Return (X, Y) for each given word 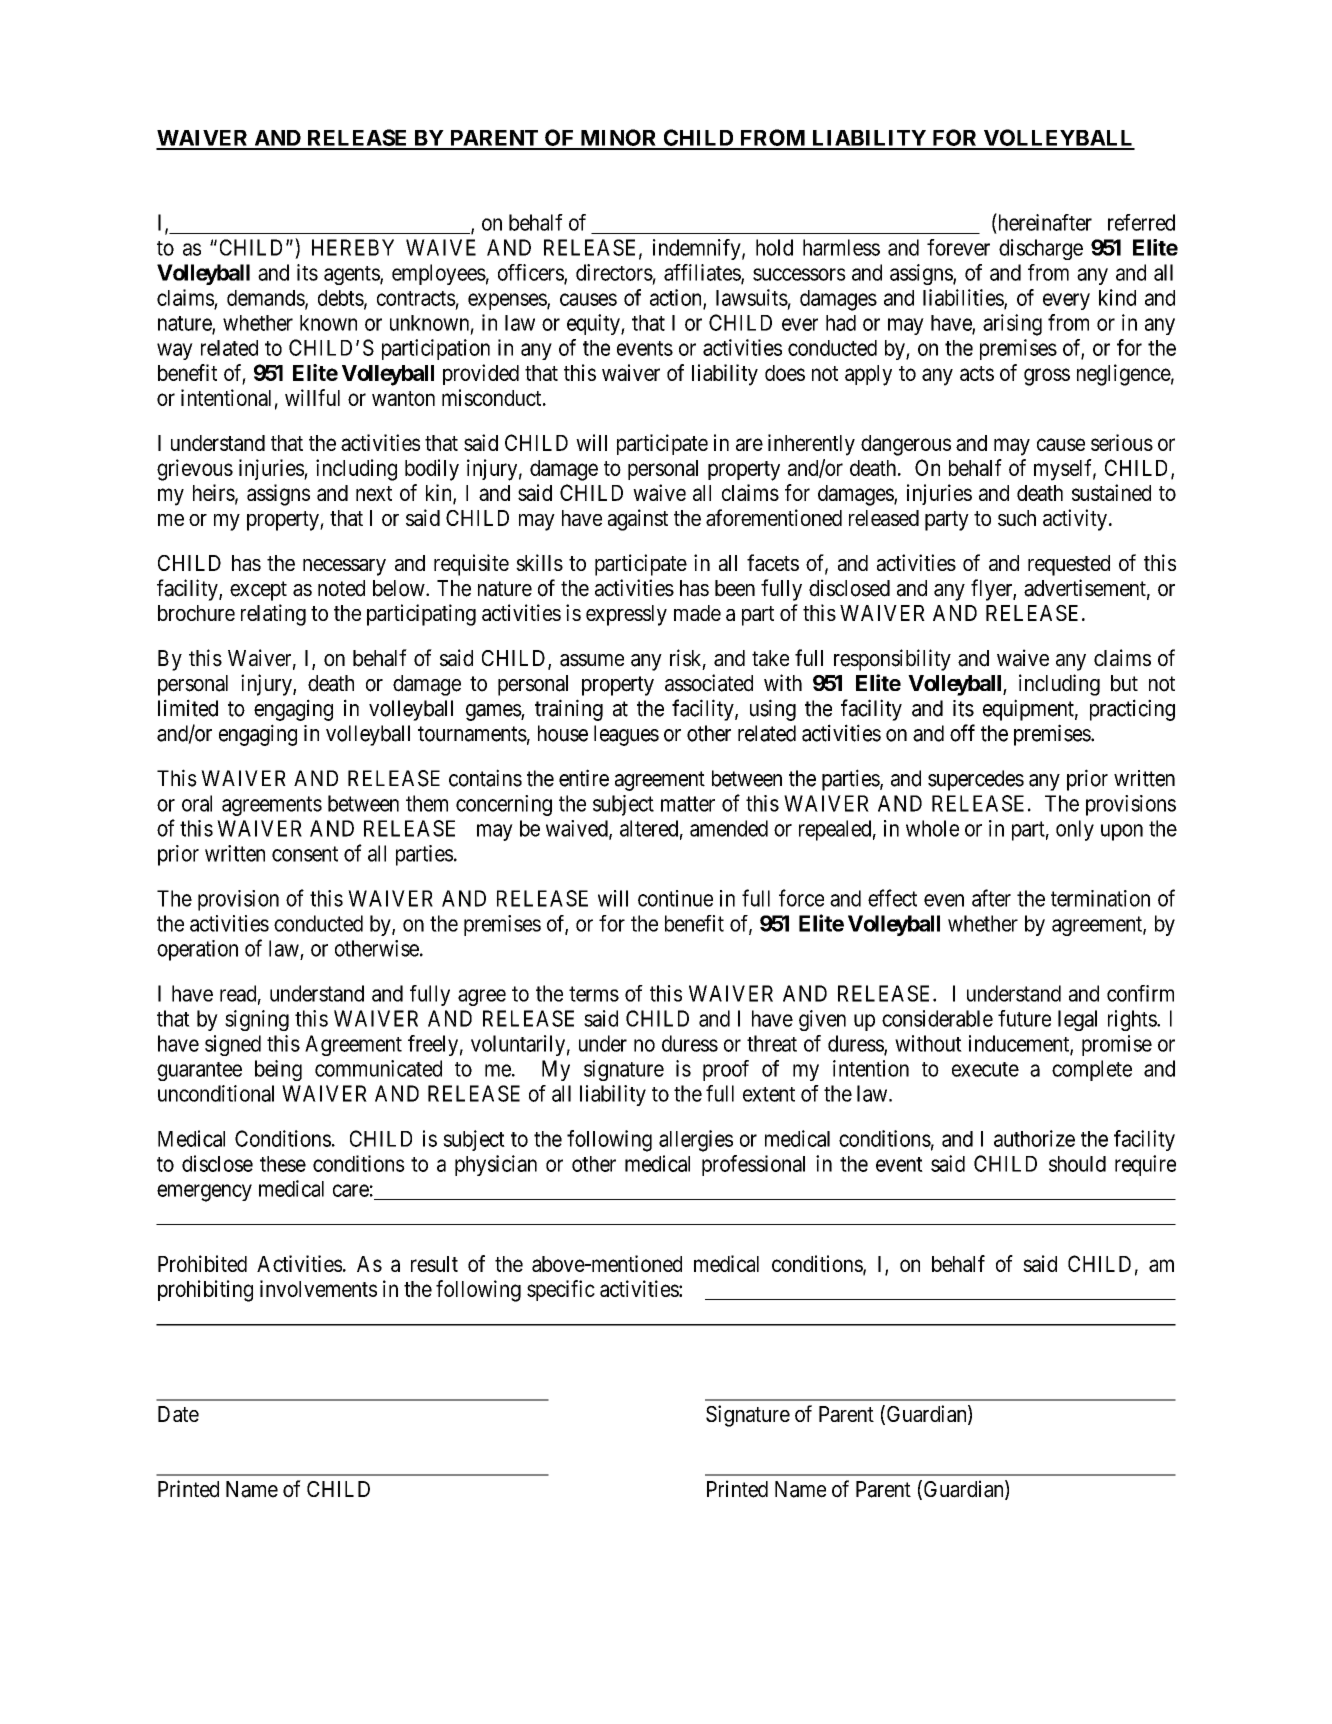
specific (561, 1290)
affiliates (703, 273)
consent (305, 854)
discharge (1041, 249)
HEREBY (353, 247)
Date (178, 1414)
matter (688, 804)
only (1075, 830)
